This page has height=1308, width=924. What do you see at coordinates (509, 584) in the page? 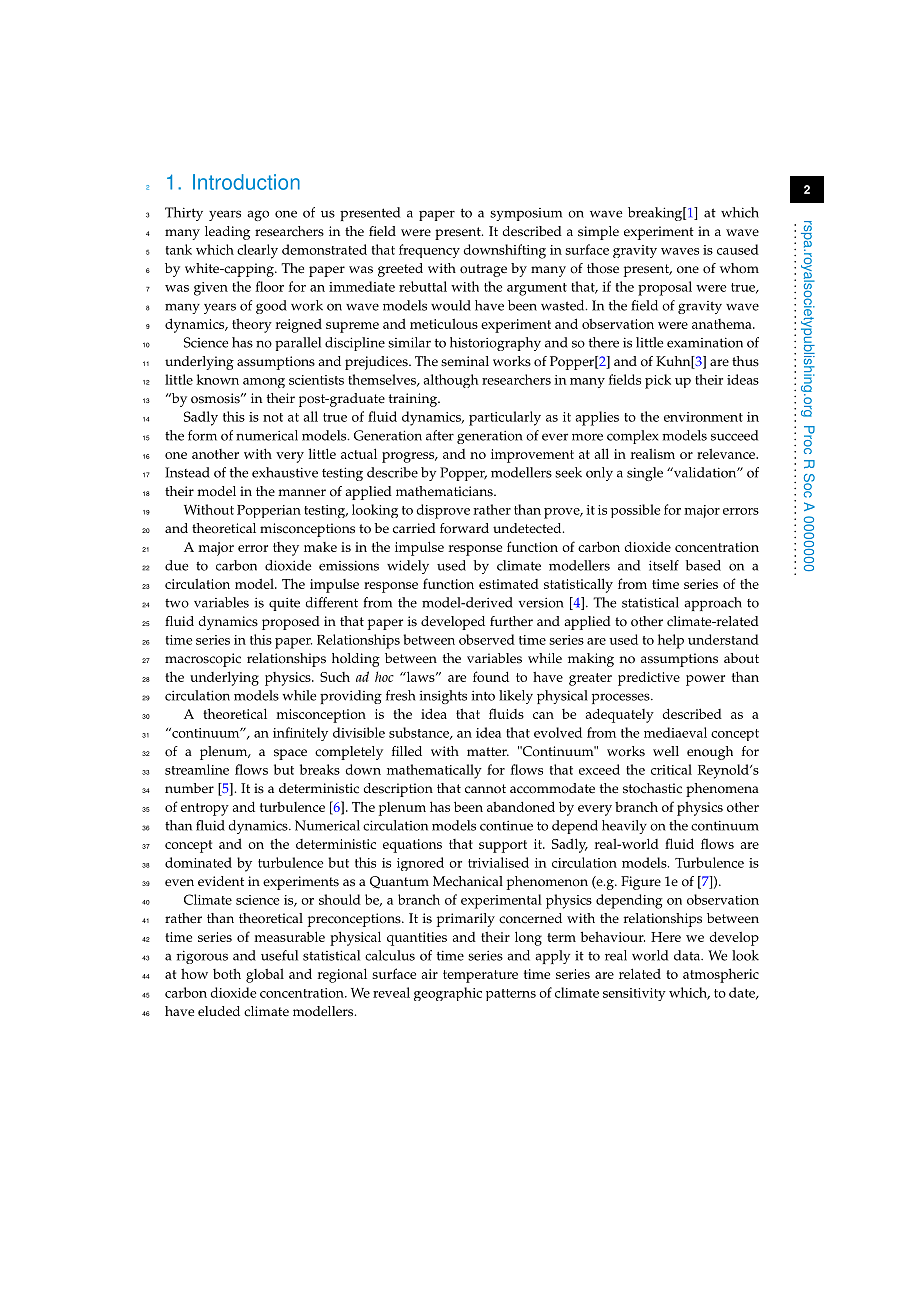
I see `estimated` at bounding box center [509, 584].
